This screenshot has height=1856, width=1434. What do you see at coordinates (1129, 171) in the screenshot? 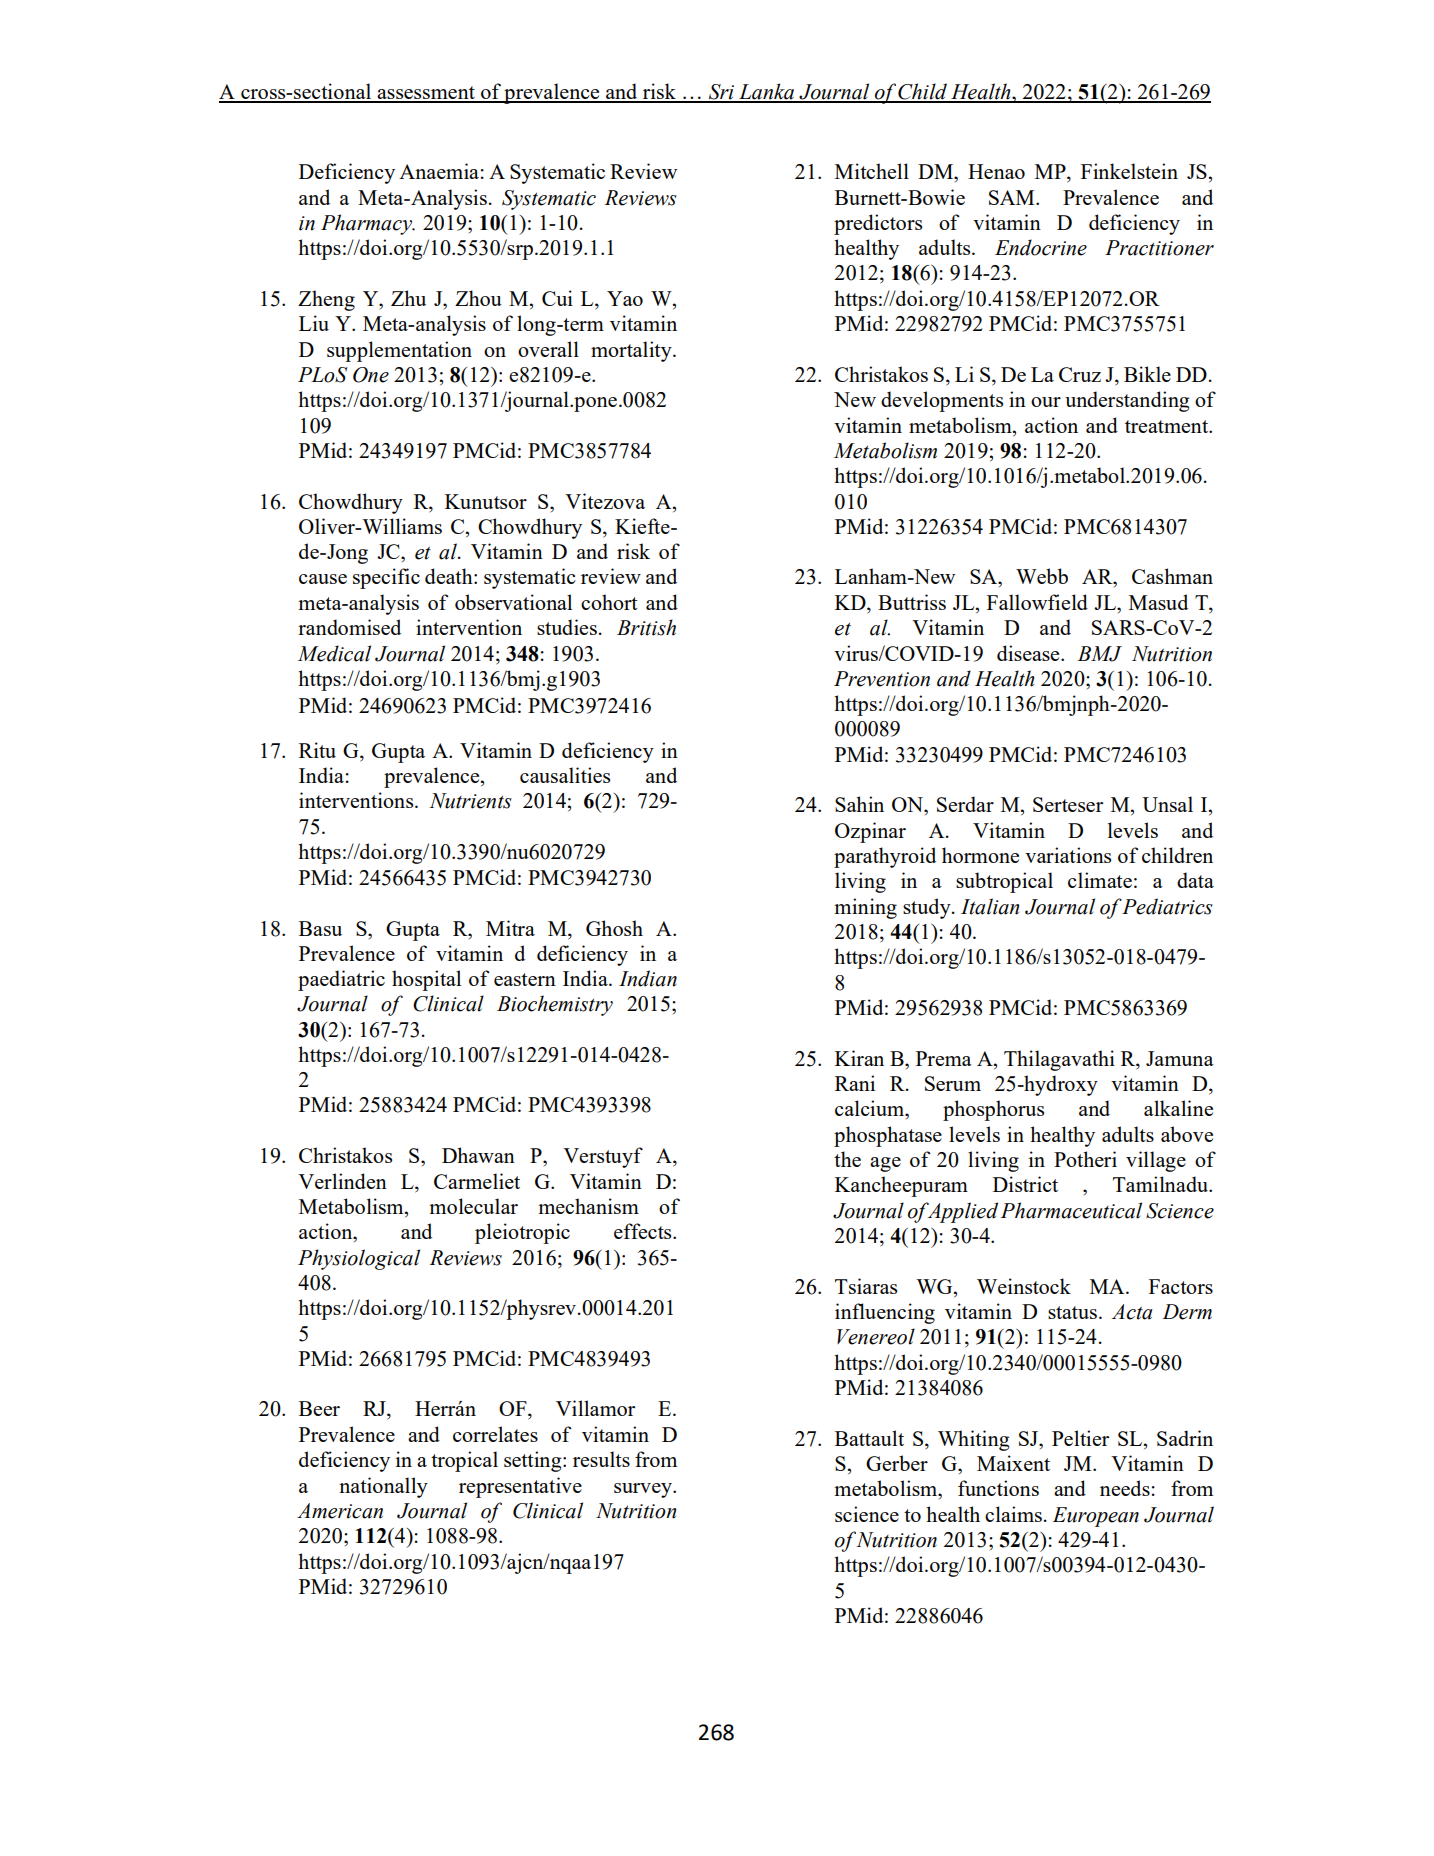
I see `Finkelstein` at bounding box center [1129, 171].
